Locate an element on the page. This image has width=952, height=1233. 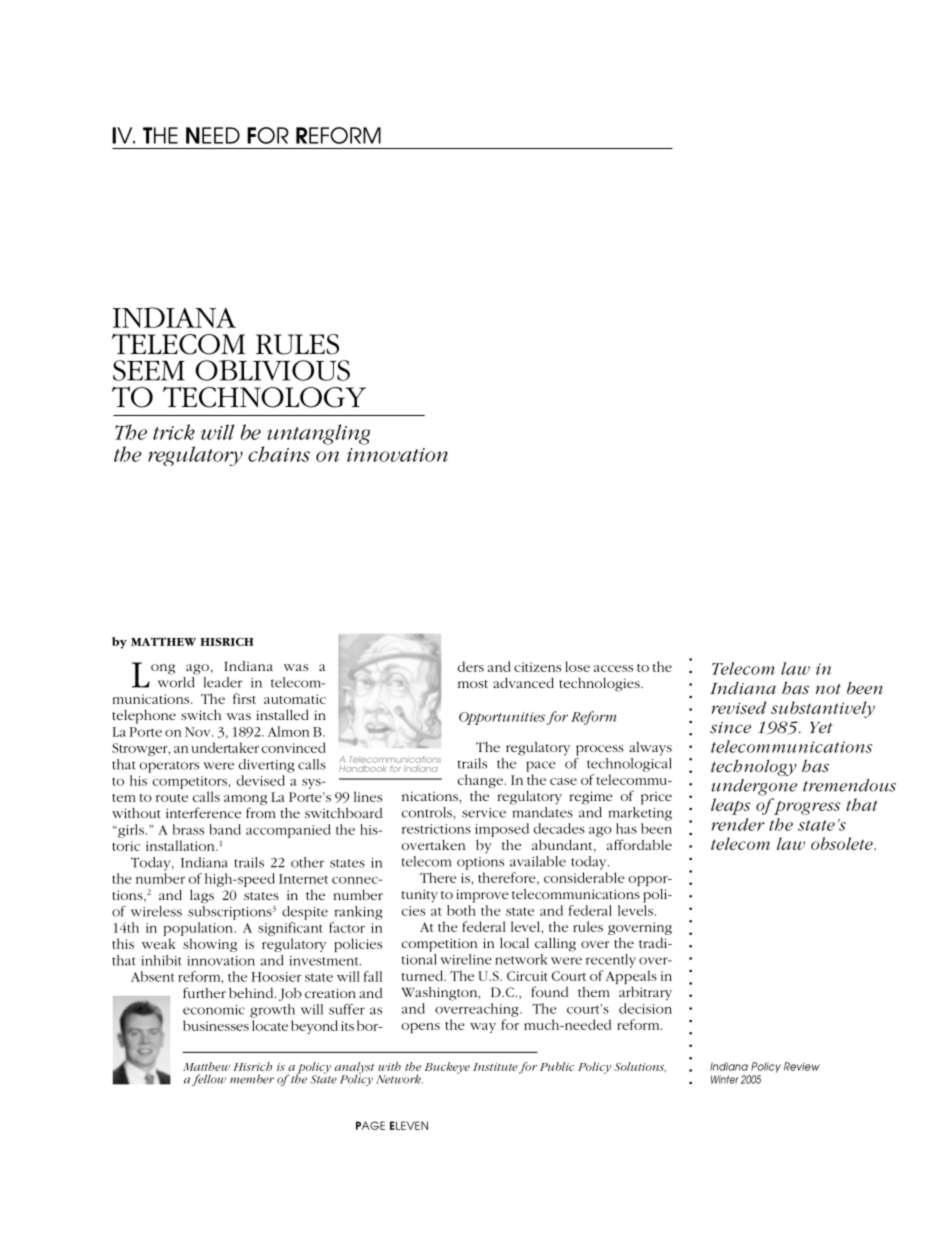
available is located at coordinates (538, 861).
